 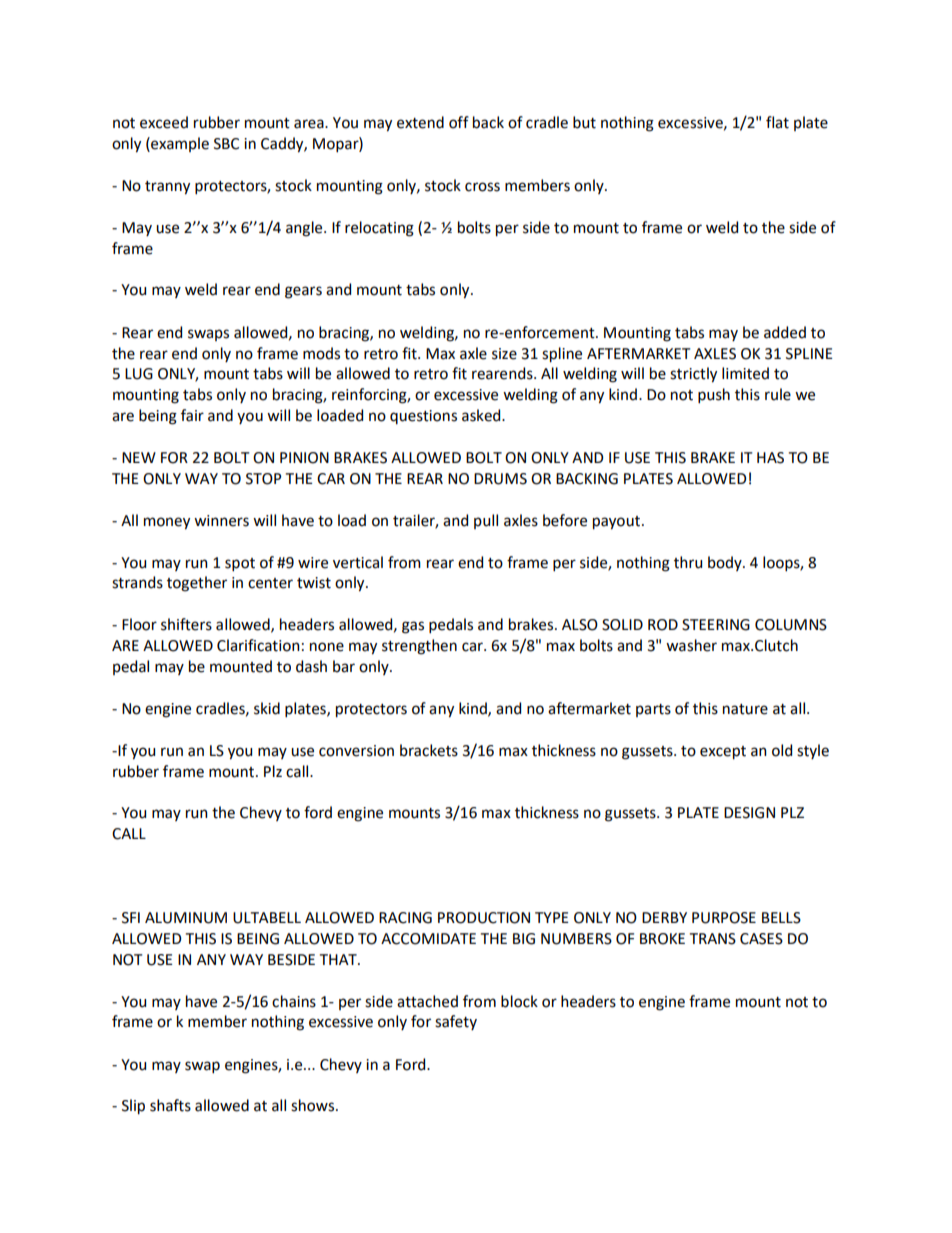 I want to click on PRODUCTION, so click(x=484, y=918).
